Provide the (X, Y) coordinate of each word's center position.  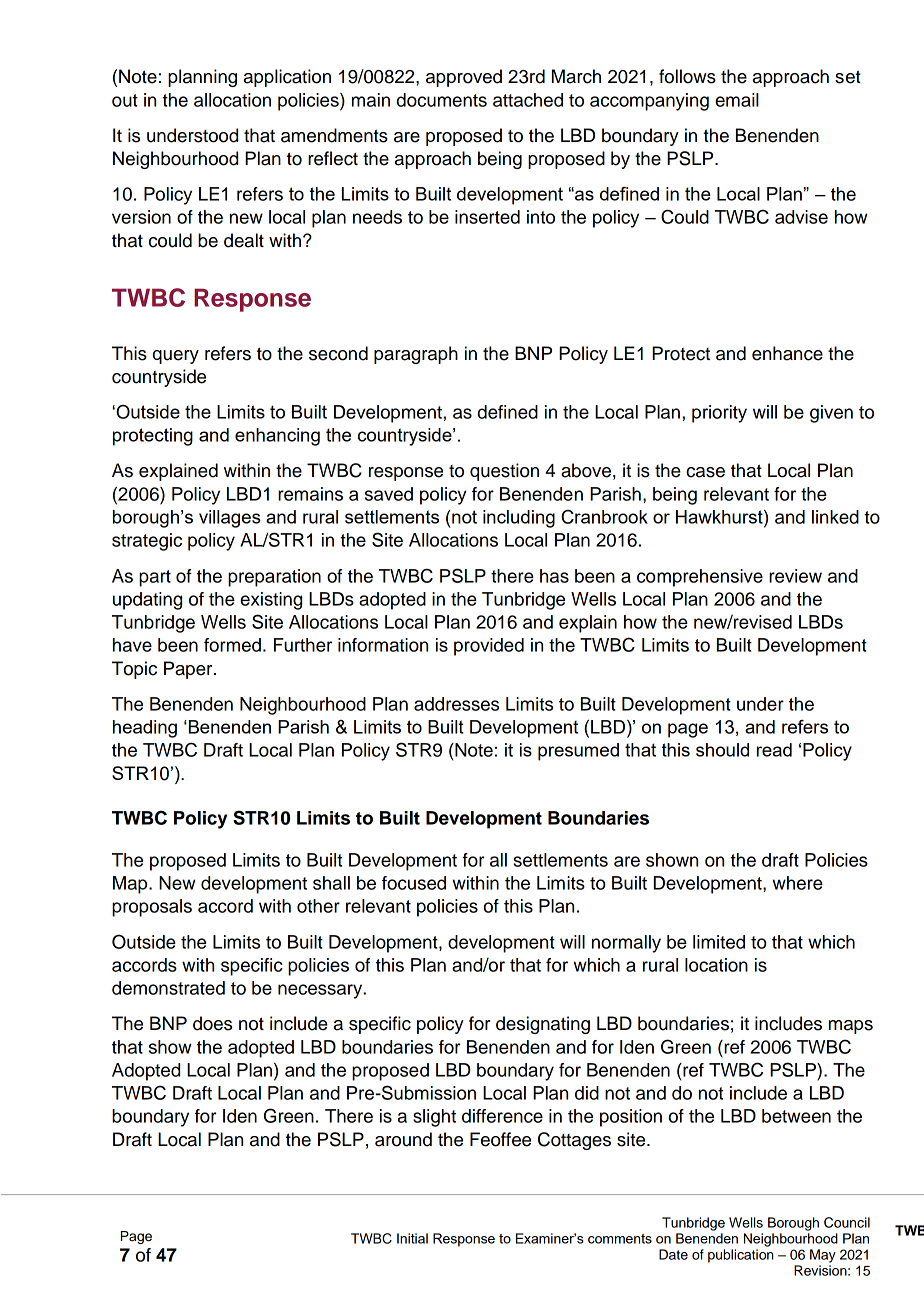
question (504, 472)
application (287, 78)
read (774, 750)
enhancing (277, 437)
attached (528, 100)
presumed (578, 752)
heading (145, 729)
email (737, 100)
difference (502, 1116)
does (212, 1023)
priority (719, 414)
